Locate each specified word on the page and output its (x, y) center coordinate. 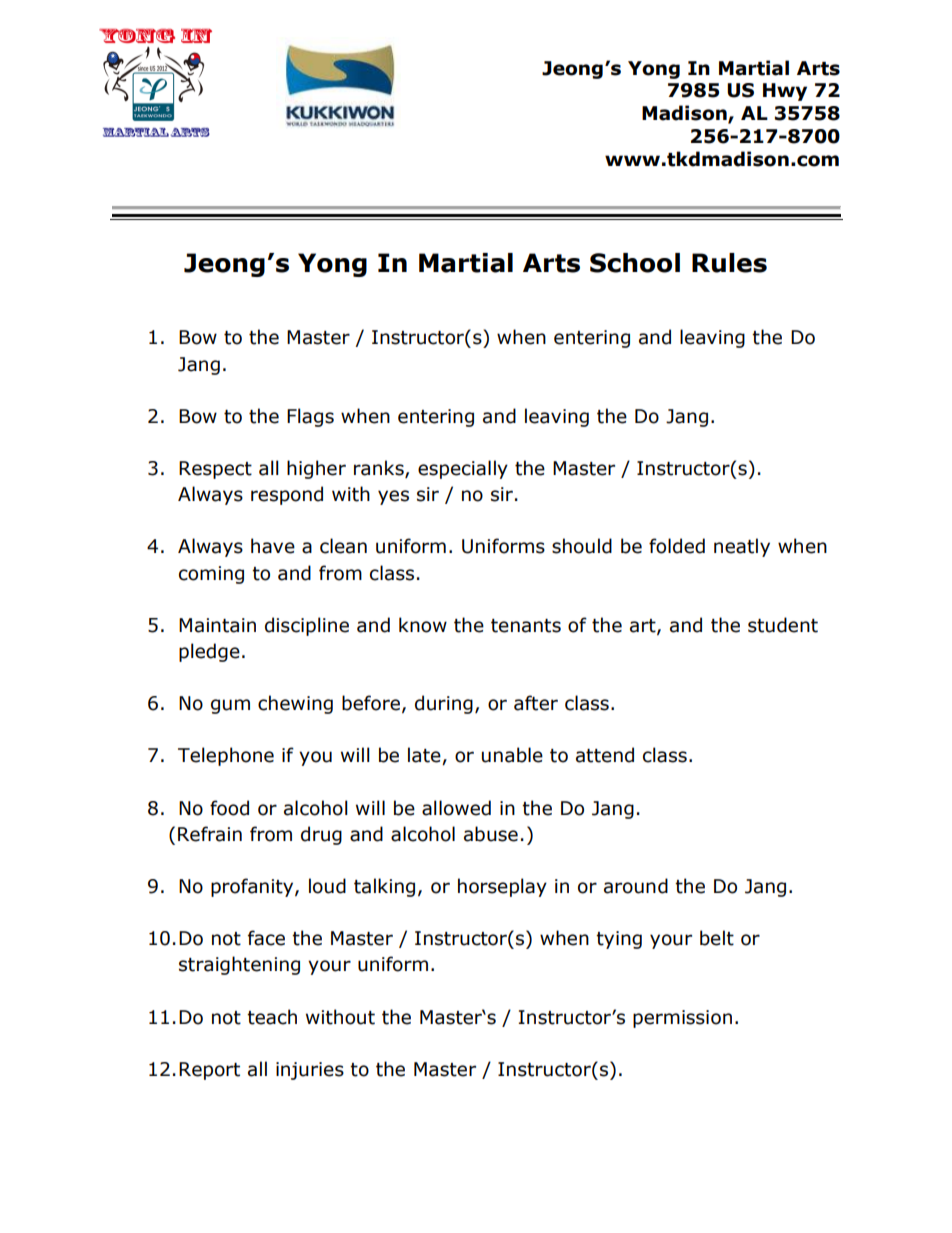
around (636, 886)
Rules (729, 263)
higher (316, 469)
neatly (742, 547)
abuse (491, 834)
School (635, 263)
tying (619, 940)
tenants (526, 626)
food (229, 808)
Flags (310, 417)
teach (272, 1017)
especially (463, 469)
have (273, 546)
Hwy (785, 92)
